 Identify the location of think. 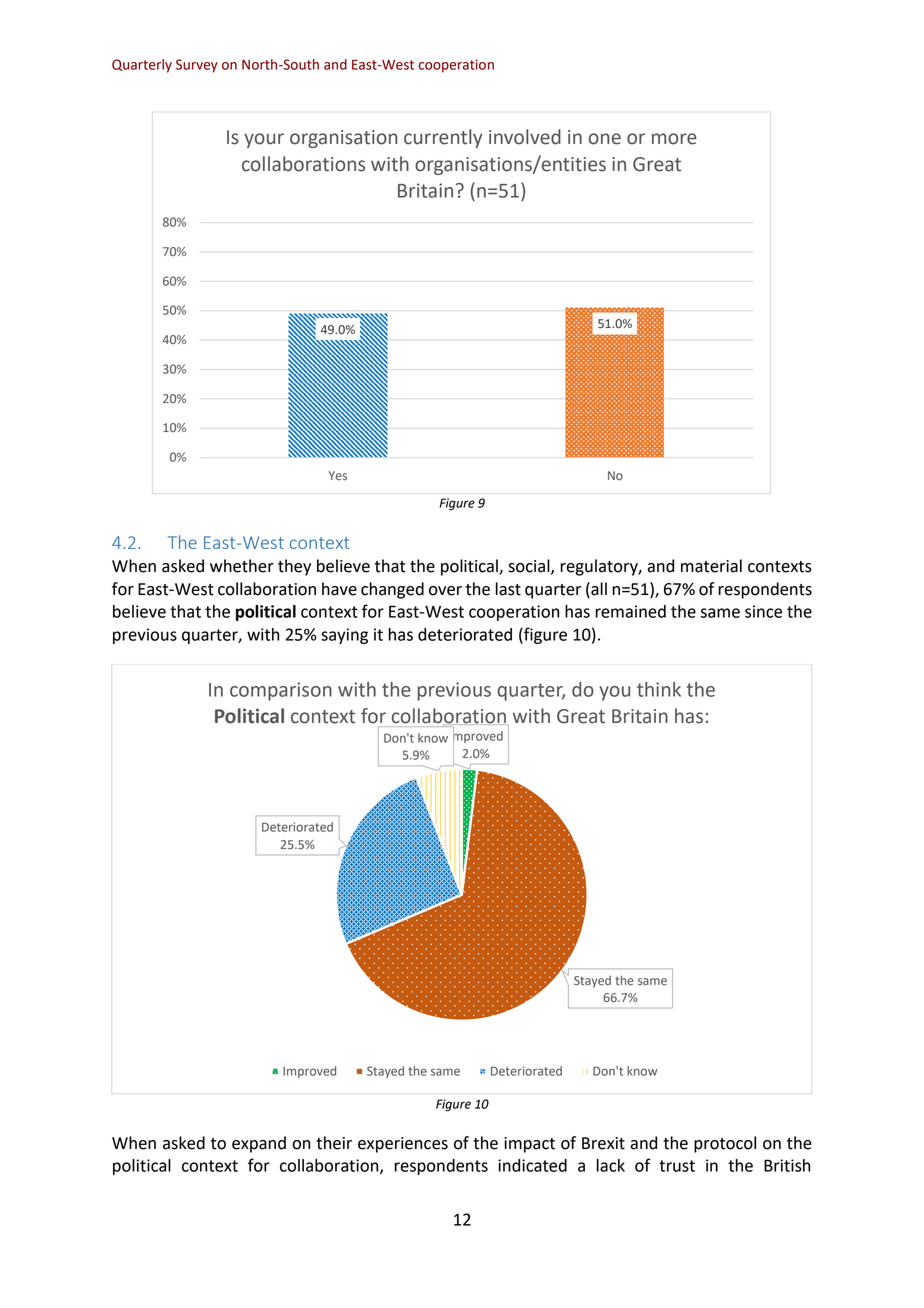
(659, 689).
